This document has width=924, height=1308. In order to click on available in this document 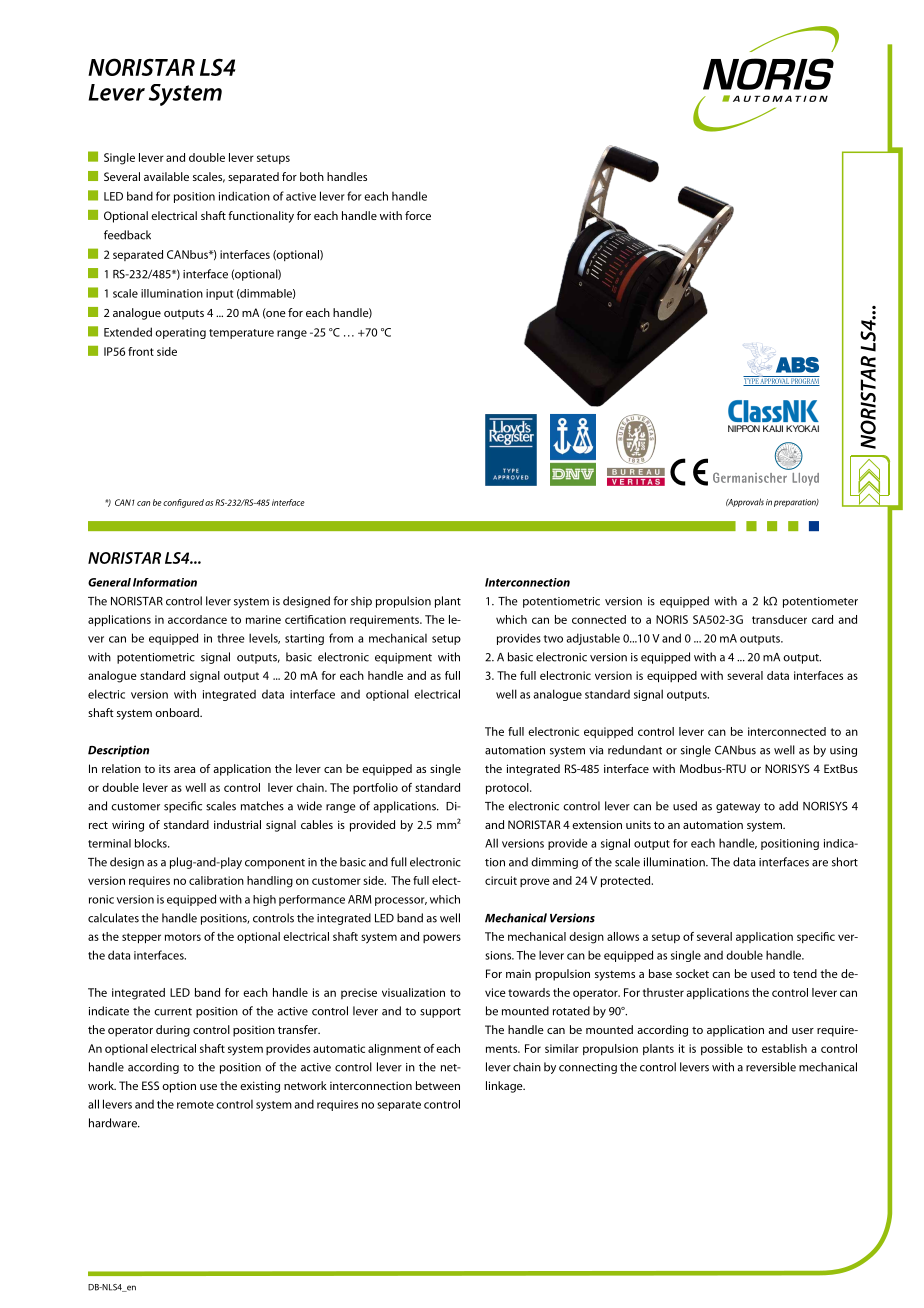, I will do `click(166, 176)`.
